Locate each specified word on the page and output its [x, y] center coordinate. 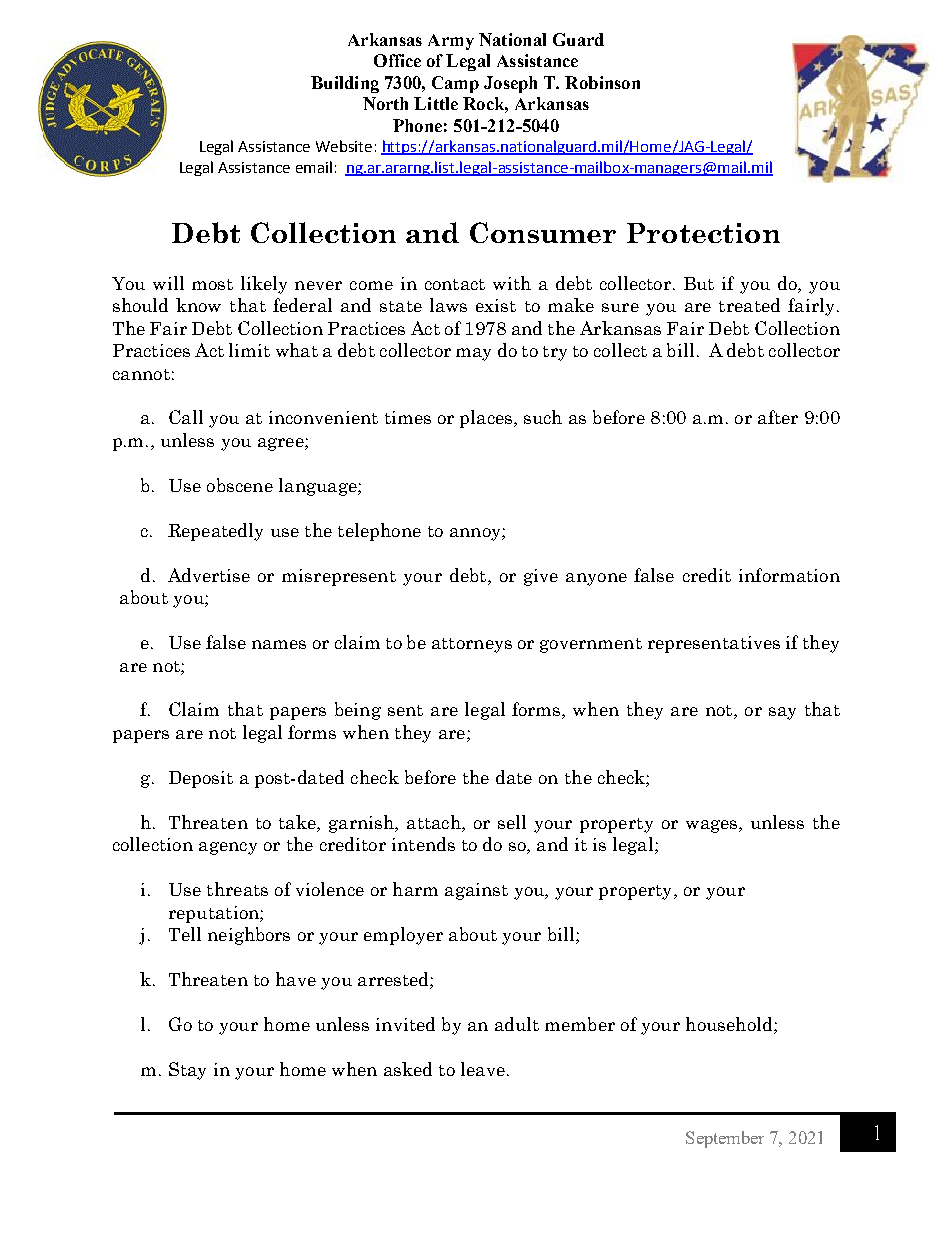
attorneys [472, 645]
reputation [215, 914]
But [699, 283]
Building [345, 84]
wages [713, 826]
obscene [240, 485]
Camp [455, 84]
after [778, 417]
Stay [187, 1071]
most [212, 284]
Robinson [602, 82]
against [476, 891]
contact [455, 284]
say [782, 713]
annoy [476, 534]
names [279, 644]
